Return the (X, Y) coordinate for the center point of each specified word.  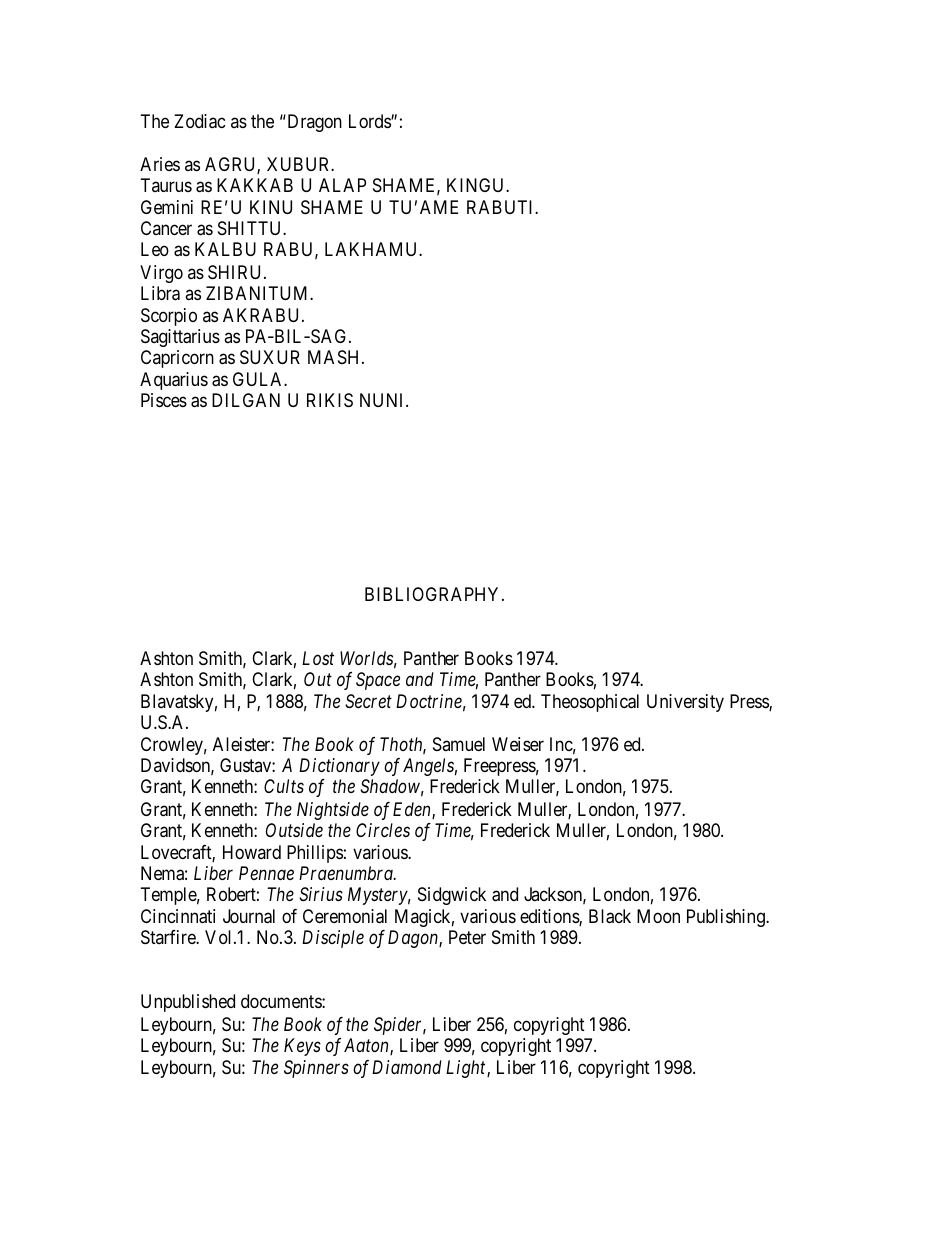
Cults (284, 786)
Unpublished (188, 1003)
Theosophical (590, 703)
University (685, 703)
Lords (370, 121)
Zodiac (200, 121)
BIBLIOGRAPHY (434, 594)
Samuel (459, 744)
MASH (335, 357)
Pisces (164, 400)
